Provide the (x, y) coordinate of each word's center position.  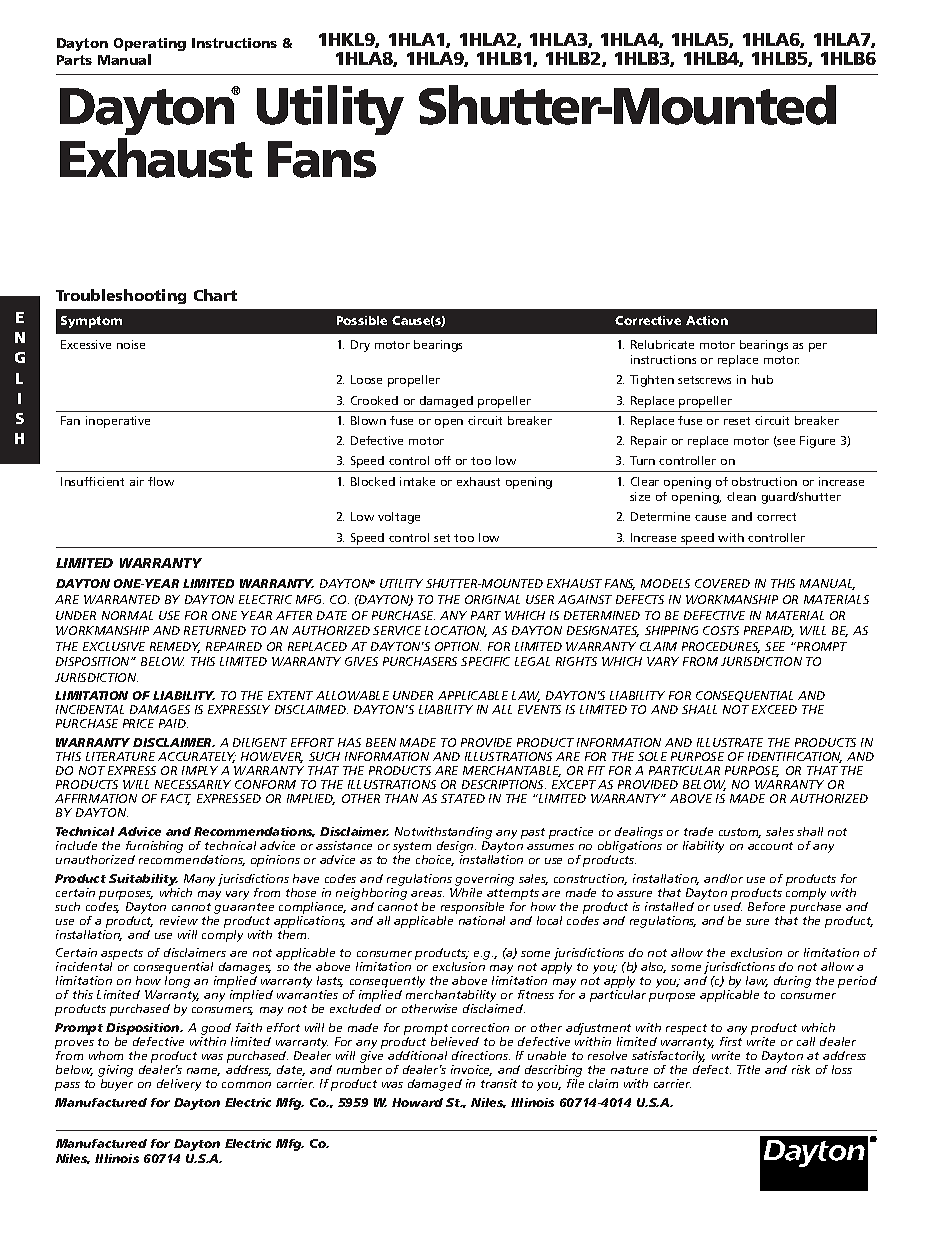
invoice (471, 1070)
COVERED (722, 583)
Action (707, 320)
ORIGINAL (492, 599)
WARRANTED (122, 599)
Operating (150, 44)
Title (748, 1069)
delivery (179, 1085)
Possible (362, 320)
